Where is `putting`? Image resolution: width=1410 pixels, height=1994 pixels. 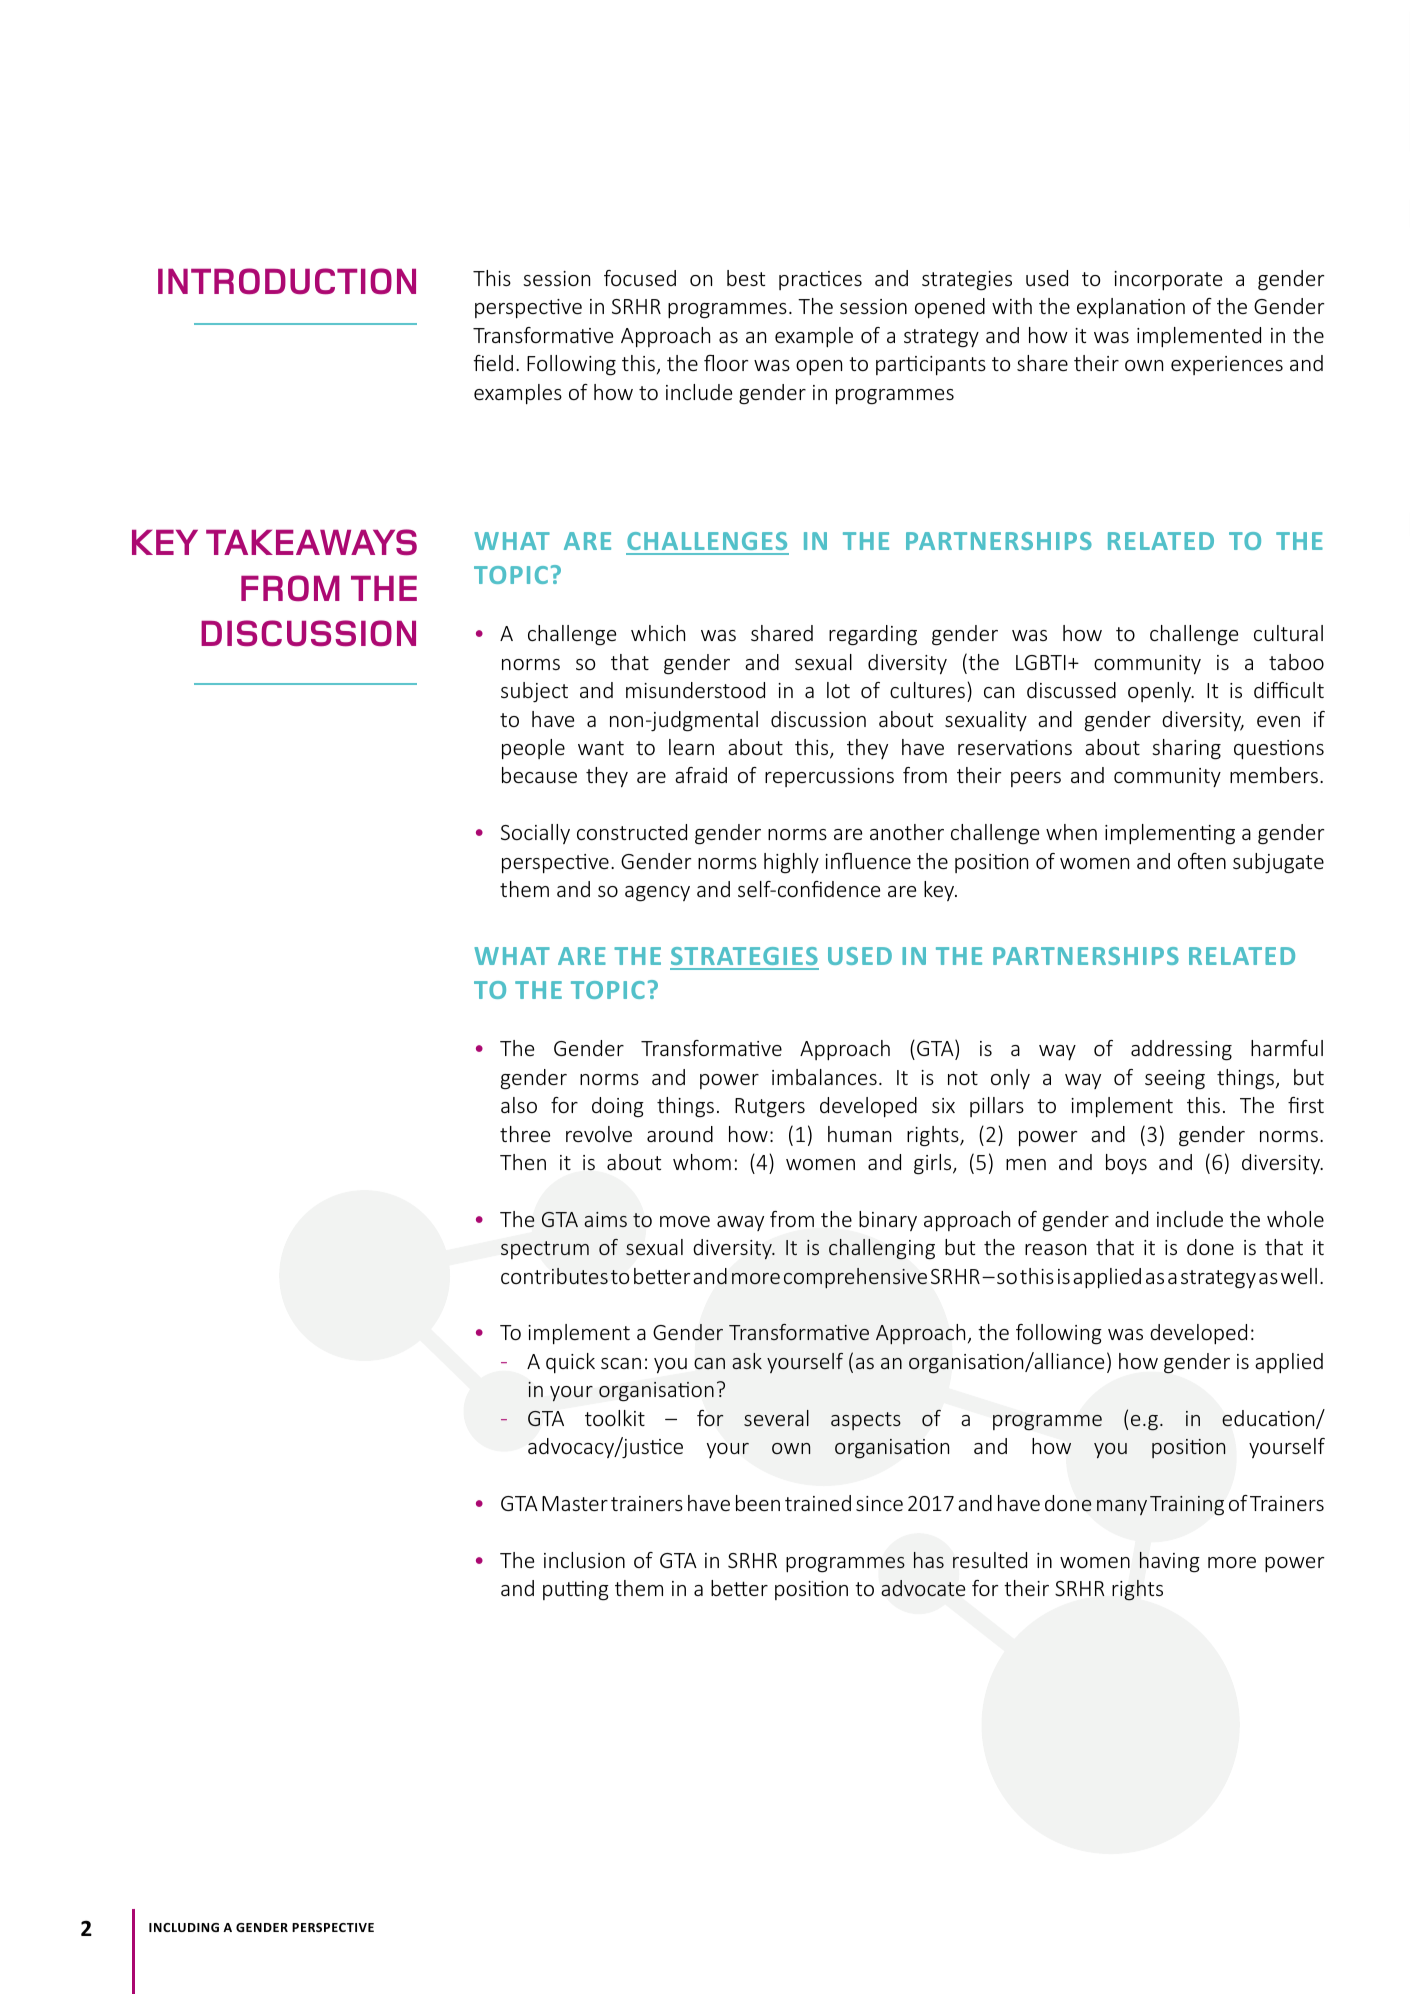
putting is located at coordinates (576, 1591).
